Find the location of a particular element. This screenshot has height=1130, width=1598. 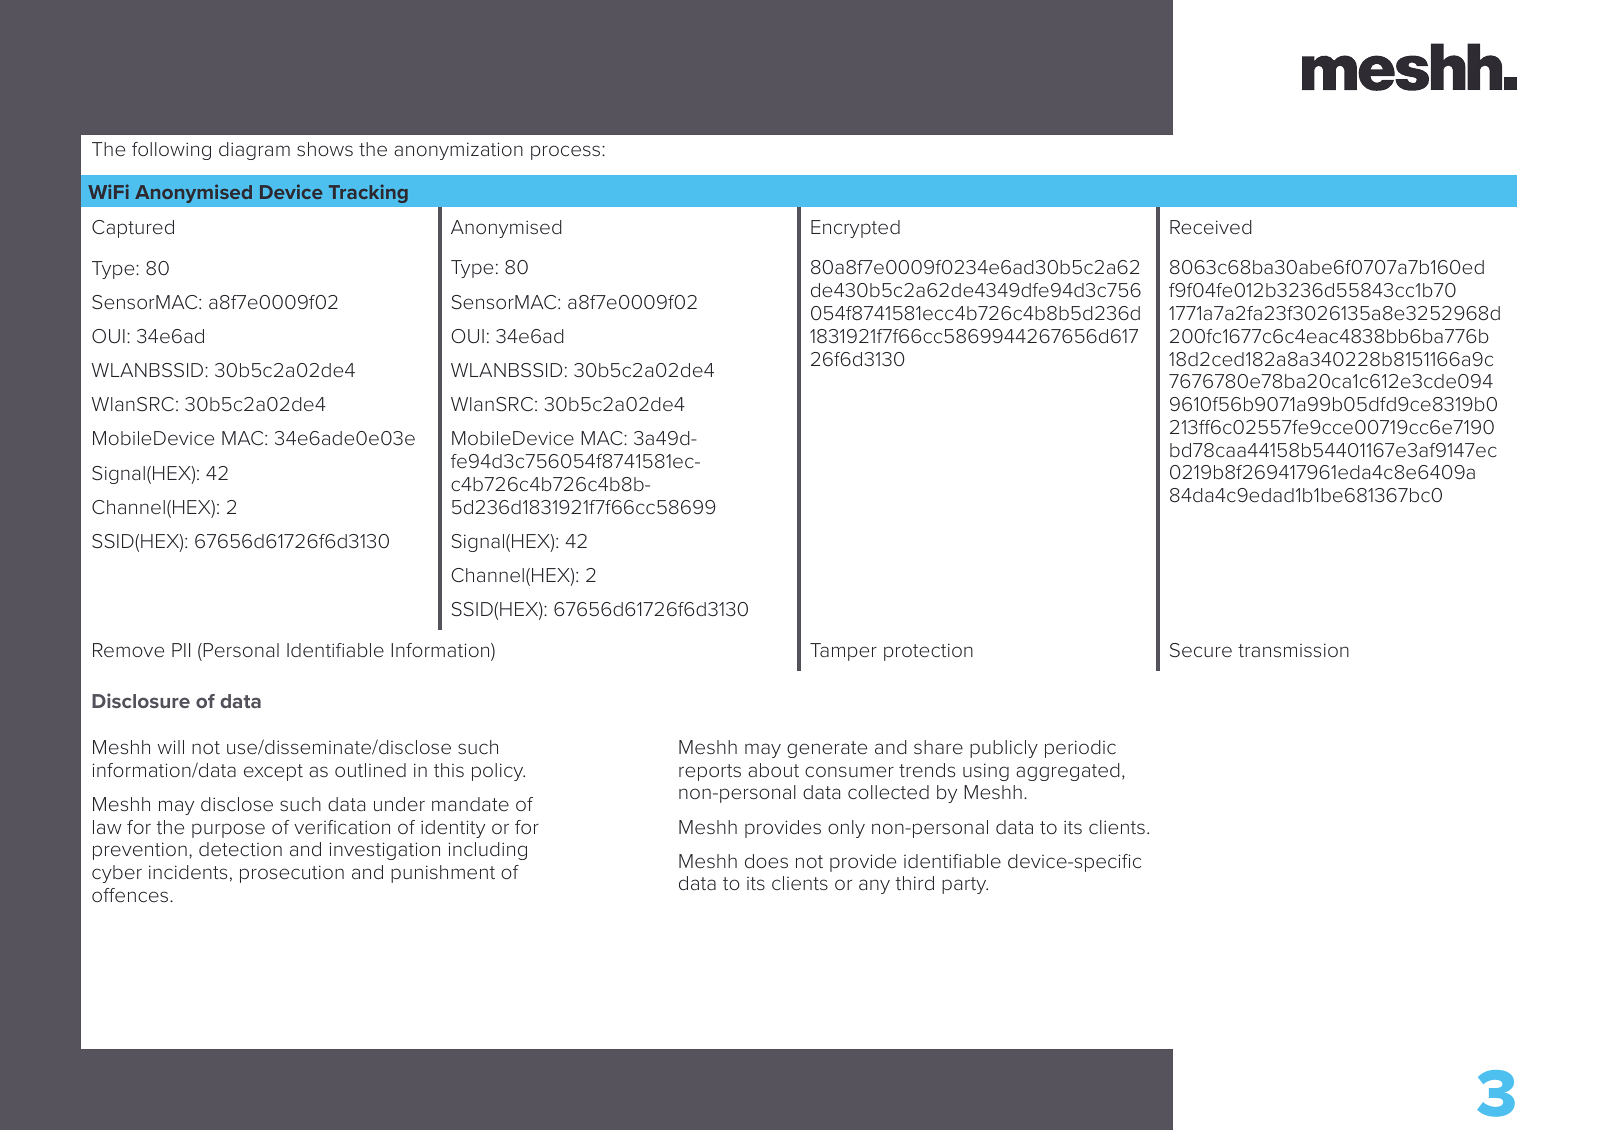

diagram is located at coordinates (254, 151).
